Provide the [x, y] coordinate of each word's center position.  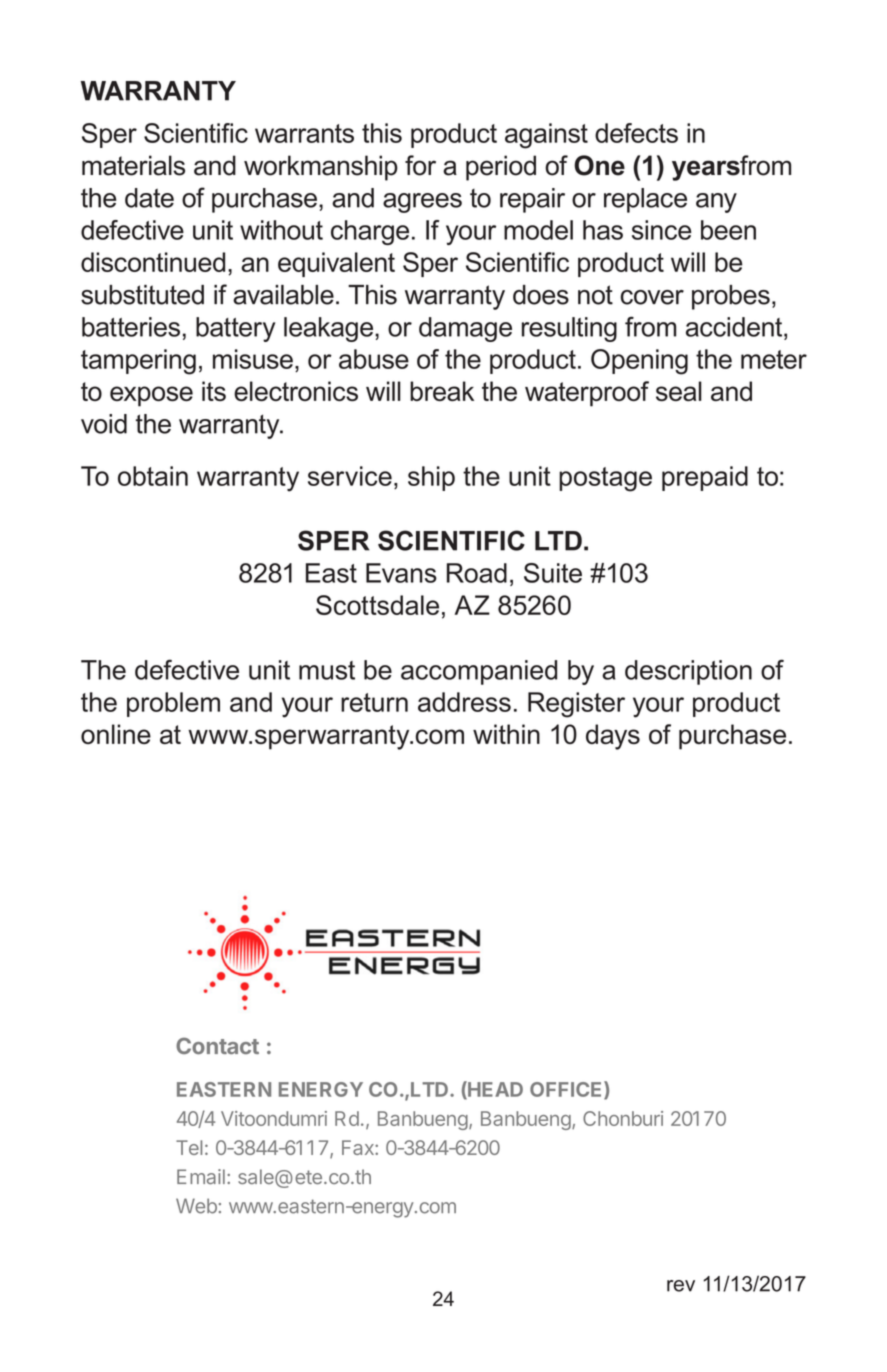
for [420, 165]
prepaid [705, 478]
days [613, 737]
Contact [217, 1045]
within [506, 734]
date [149, 198]
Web [196, 1206]
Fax [359, 1147]
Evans [401, 573]
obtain [153, 476]
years [706, 170]
